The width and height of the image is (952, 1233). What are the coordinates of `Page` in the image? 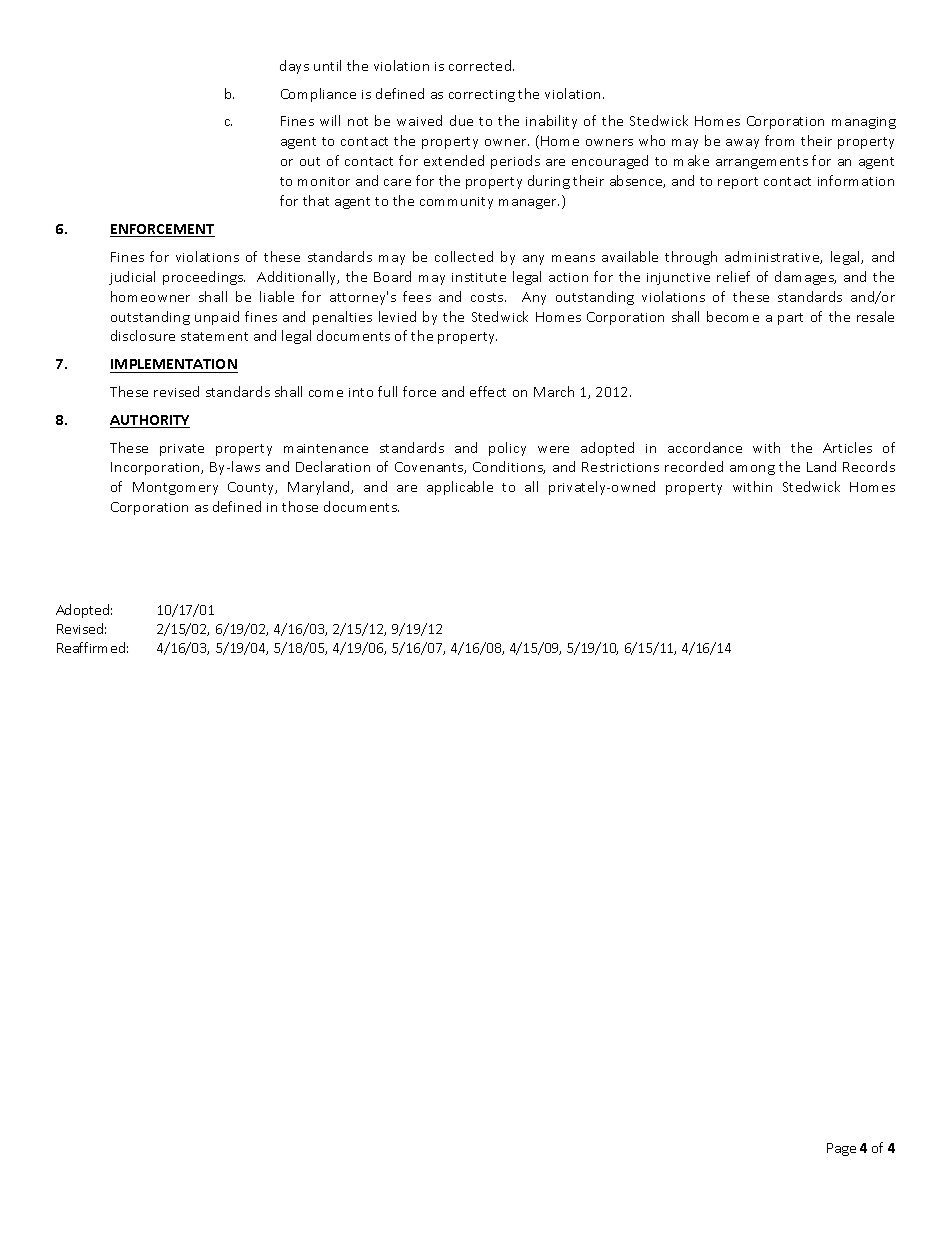 It's located at (841, 1149).
